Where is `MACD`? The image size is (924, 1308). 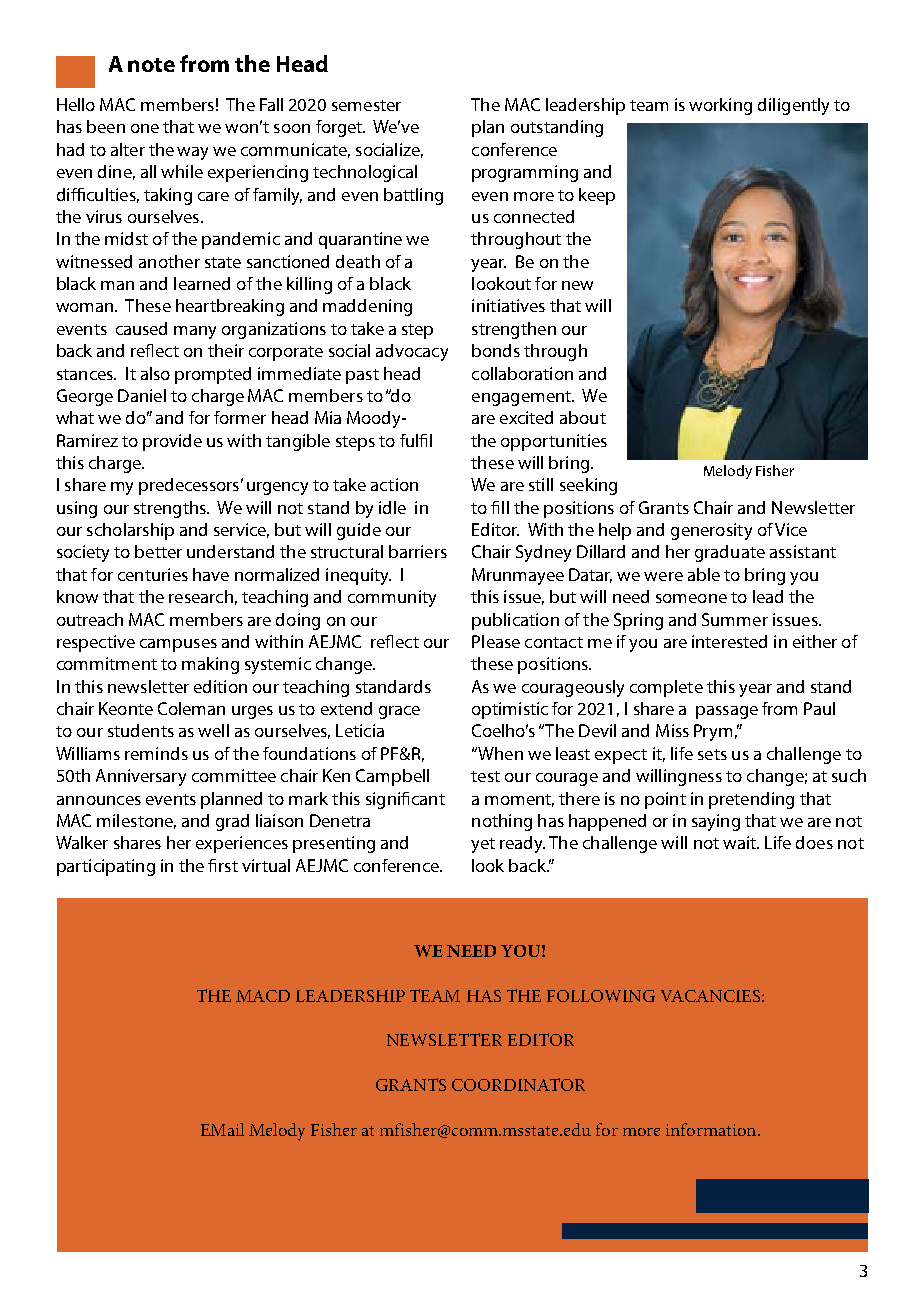
MACD is located at coordinates (263, 996).
